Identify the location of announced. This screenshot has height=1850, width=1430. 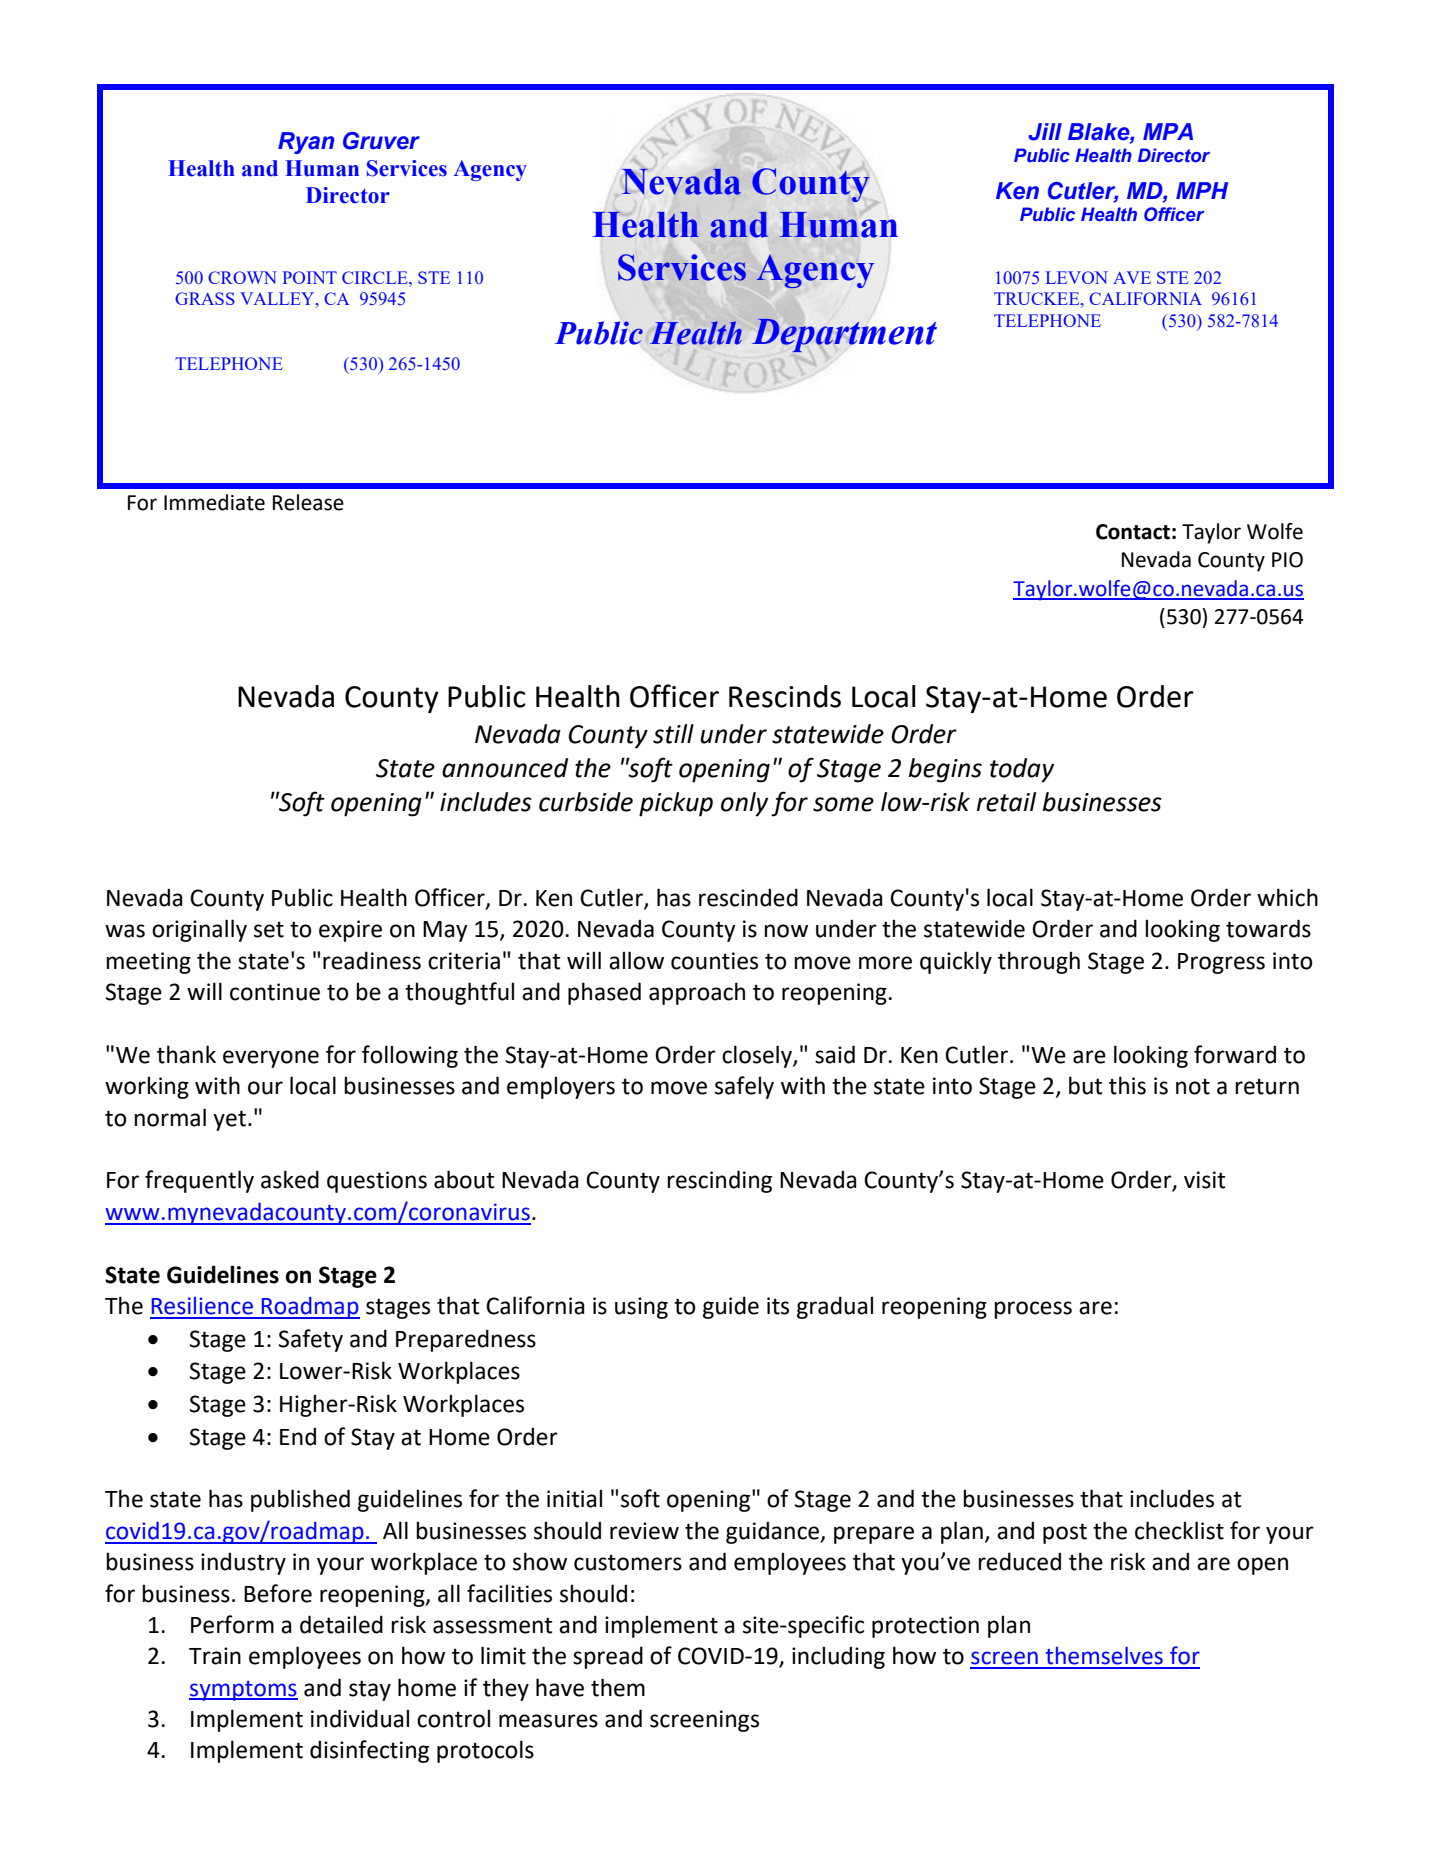
(505, 768).
